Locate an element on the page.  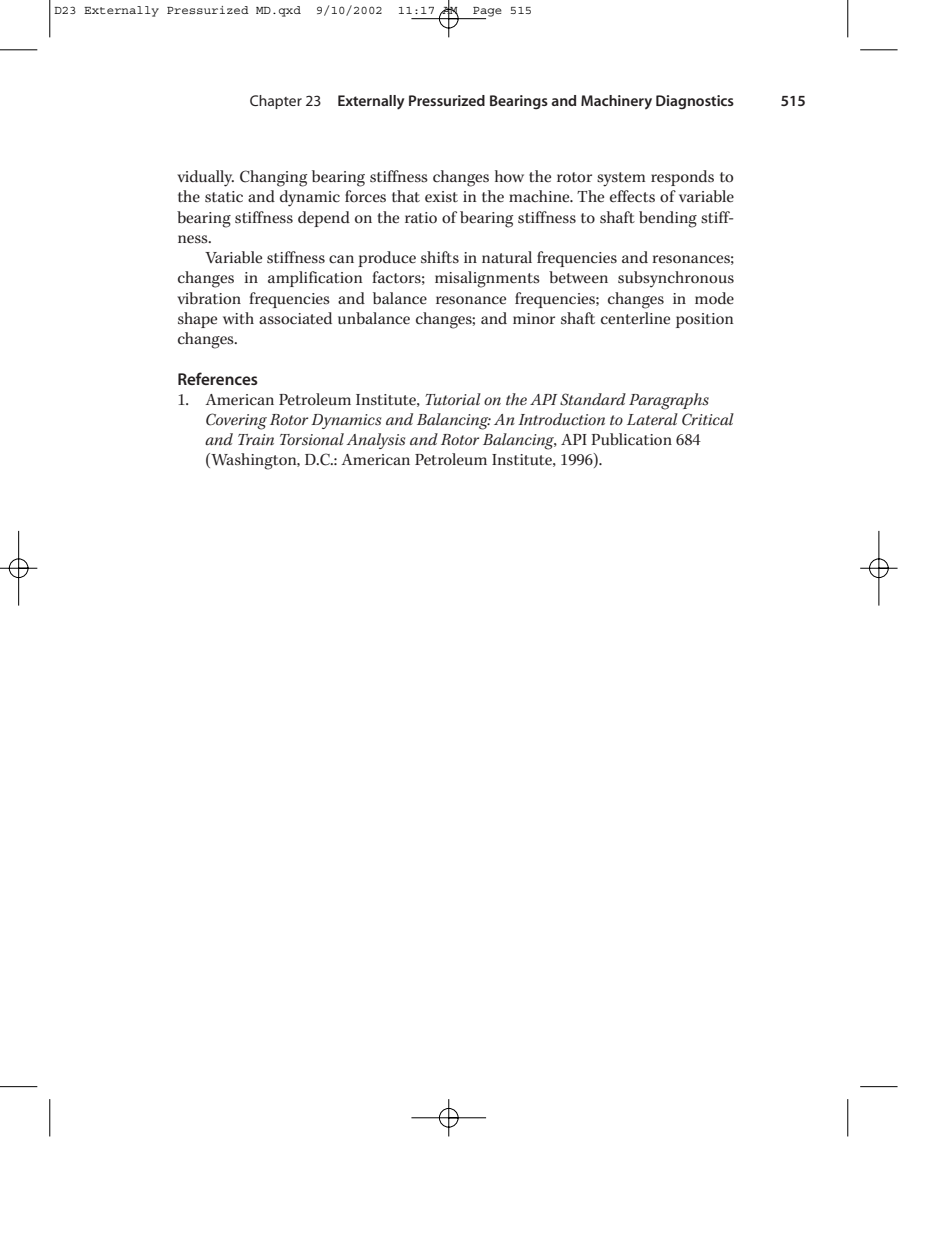
how is located at coordinates (509, 176).
